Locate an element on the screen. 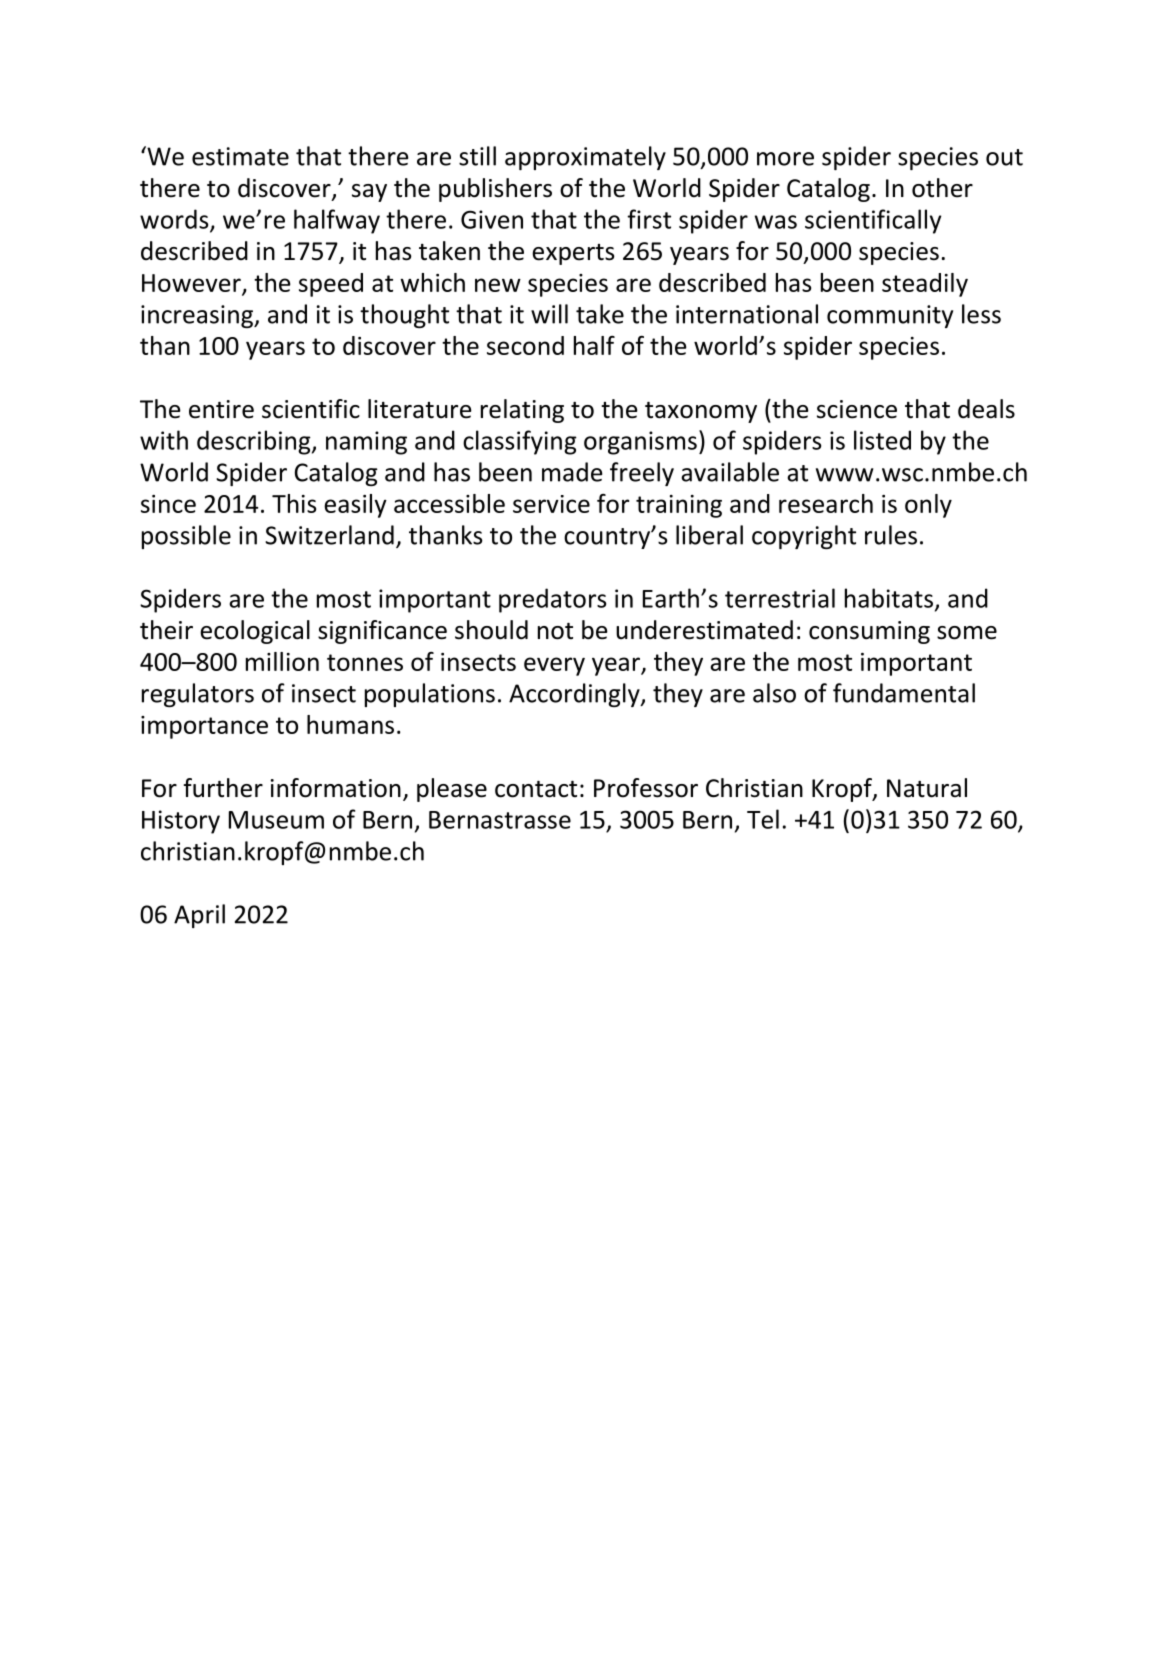 The height and width of the screenshot is (1662, 1175). contact is located at coordinates (536, 789).
